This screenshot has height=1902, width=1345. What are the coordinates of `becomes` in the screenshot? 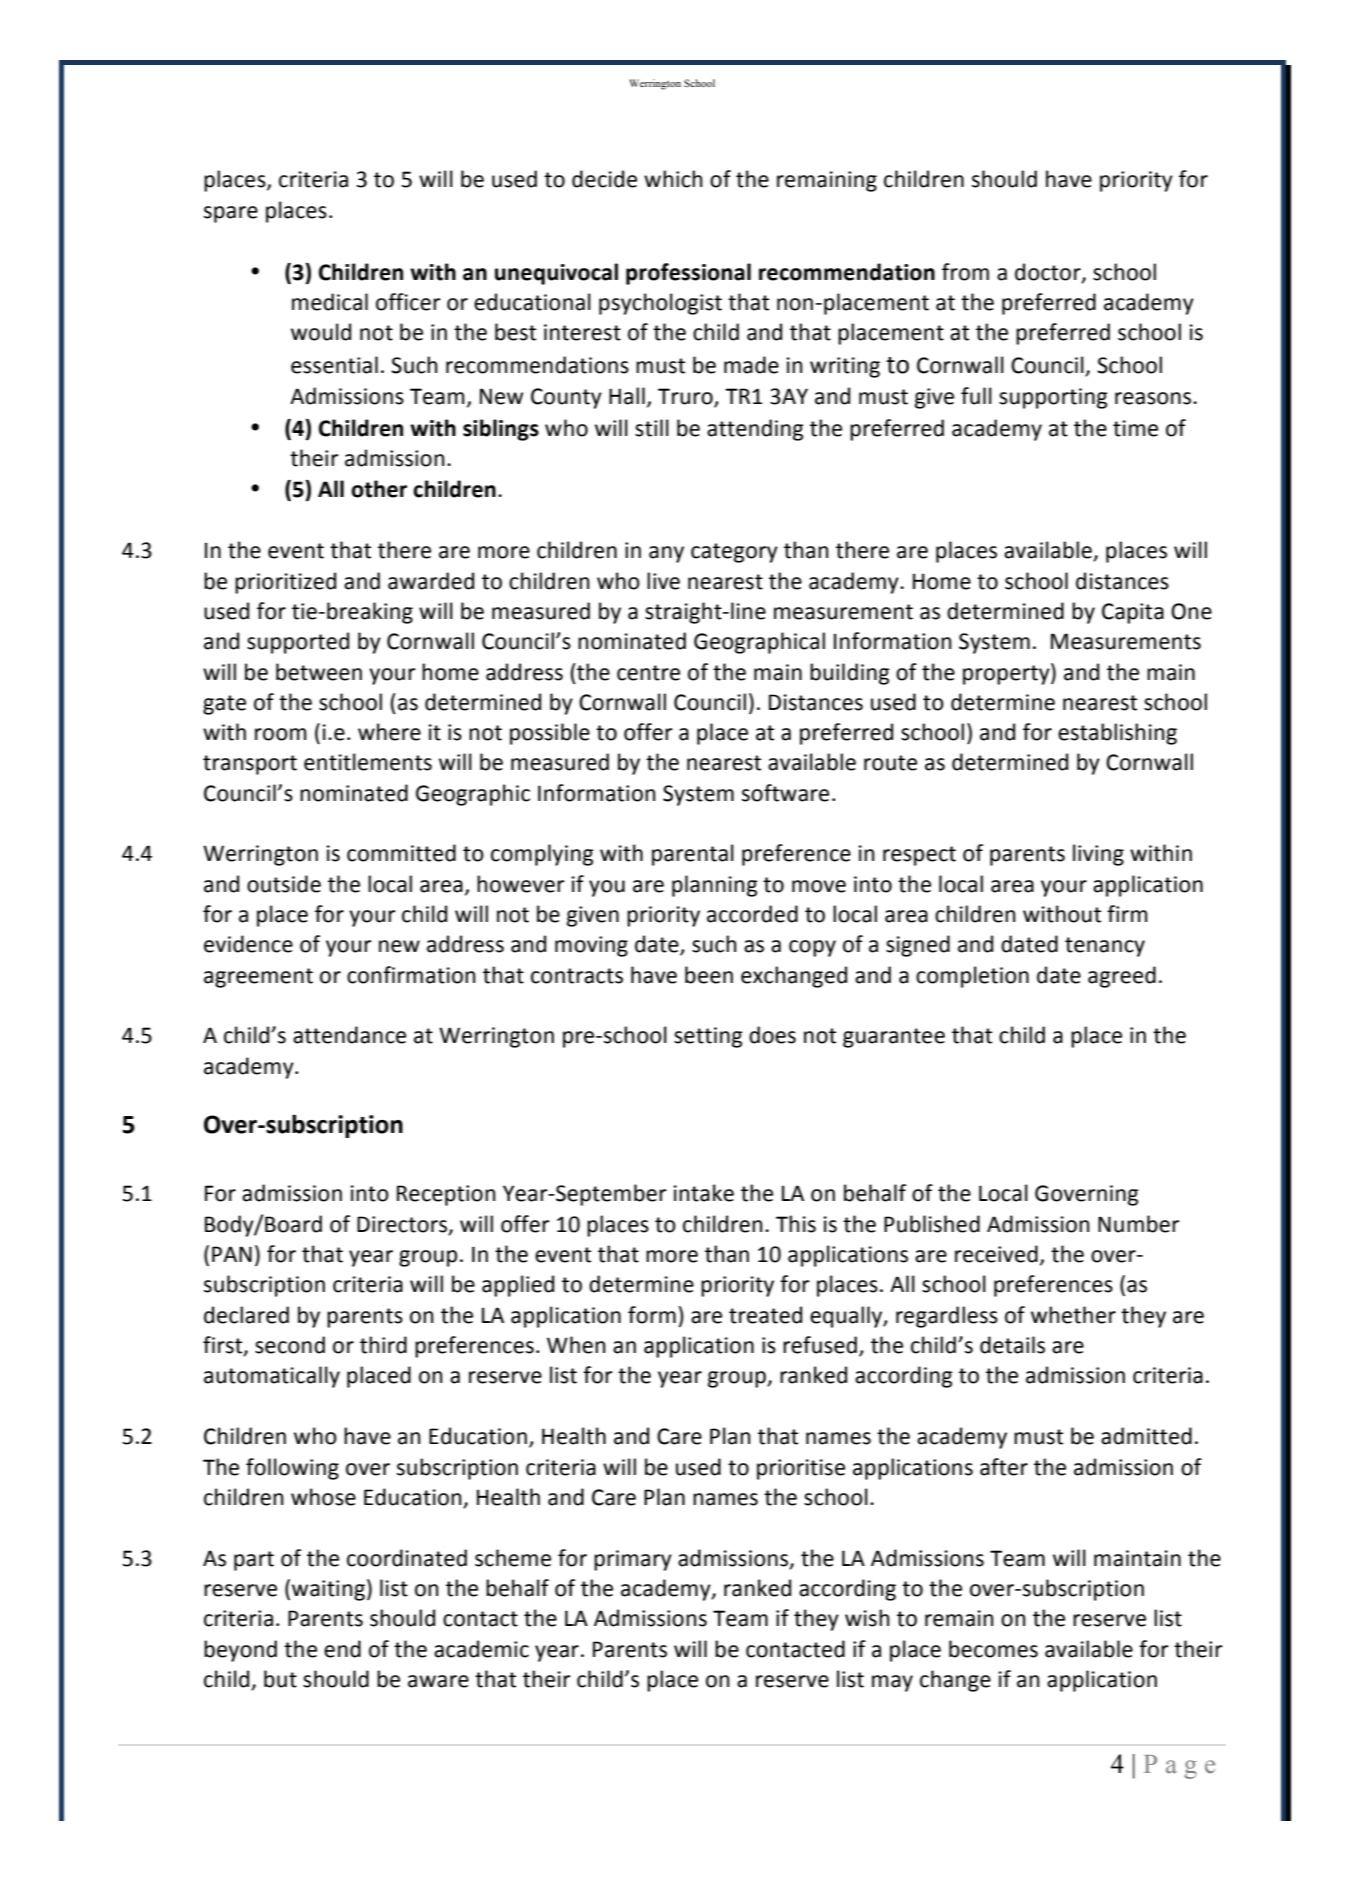 It's located at (993, 1649).
